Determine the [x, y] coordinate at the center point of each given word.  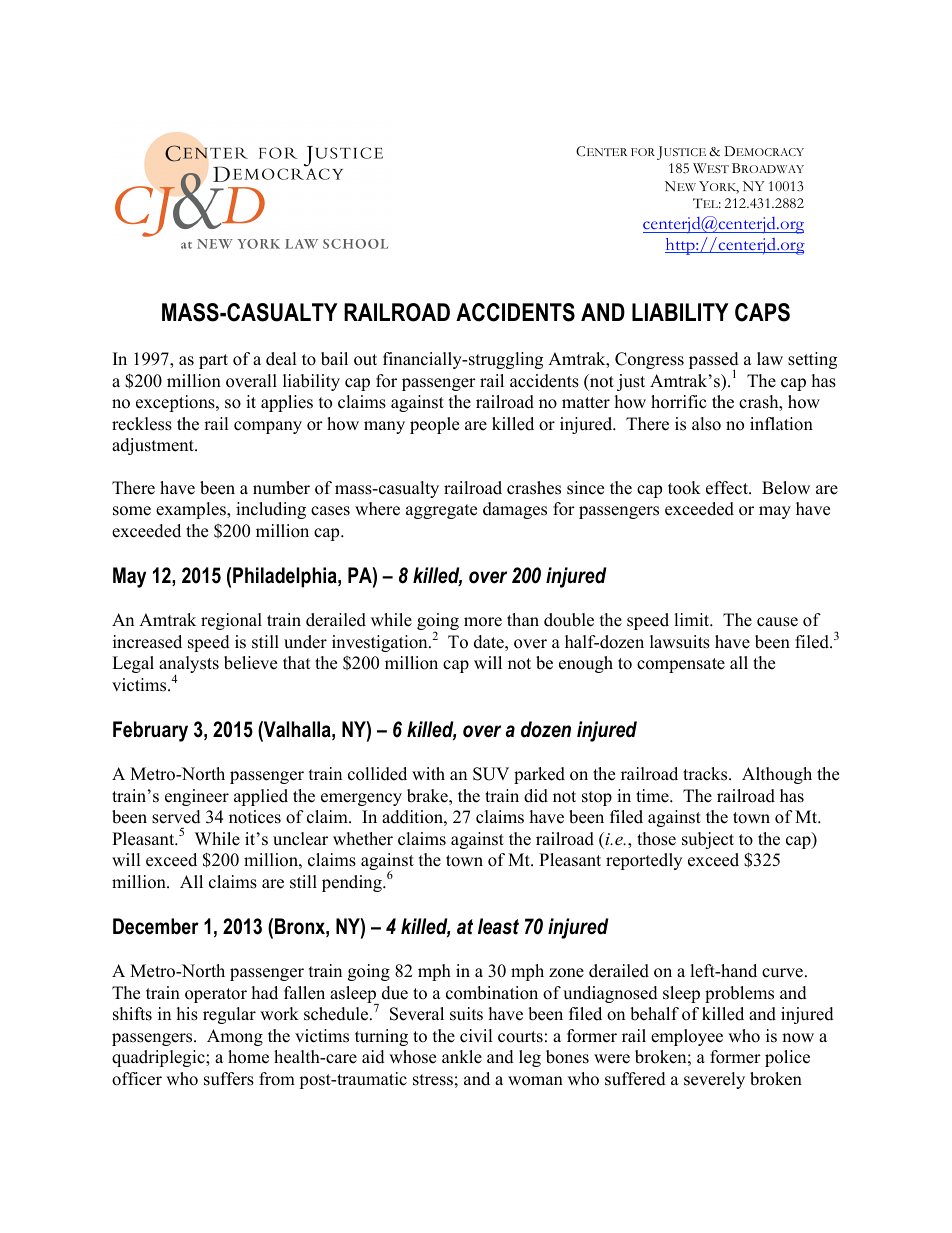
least [498, 926]
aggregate [441, 511]
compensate [681, 665]
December [156, 926]
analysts [189, 666]
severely [714, 1080]
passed [714, 362]
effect [728, 488]
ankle [462, 1057]
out [365, 360]
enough [586, 664]
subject [708, 840]
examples [192, 510]
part [213, 361]
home [248, 1057]
